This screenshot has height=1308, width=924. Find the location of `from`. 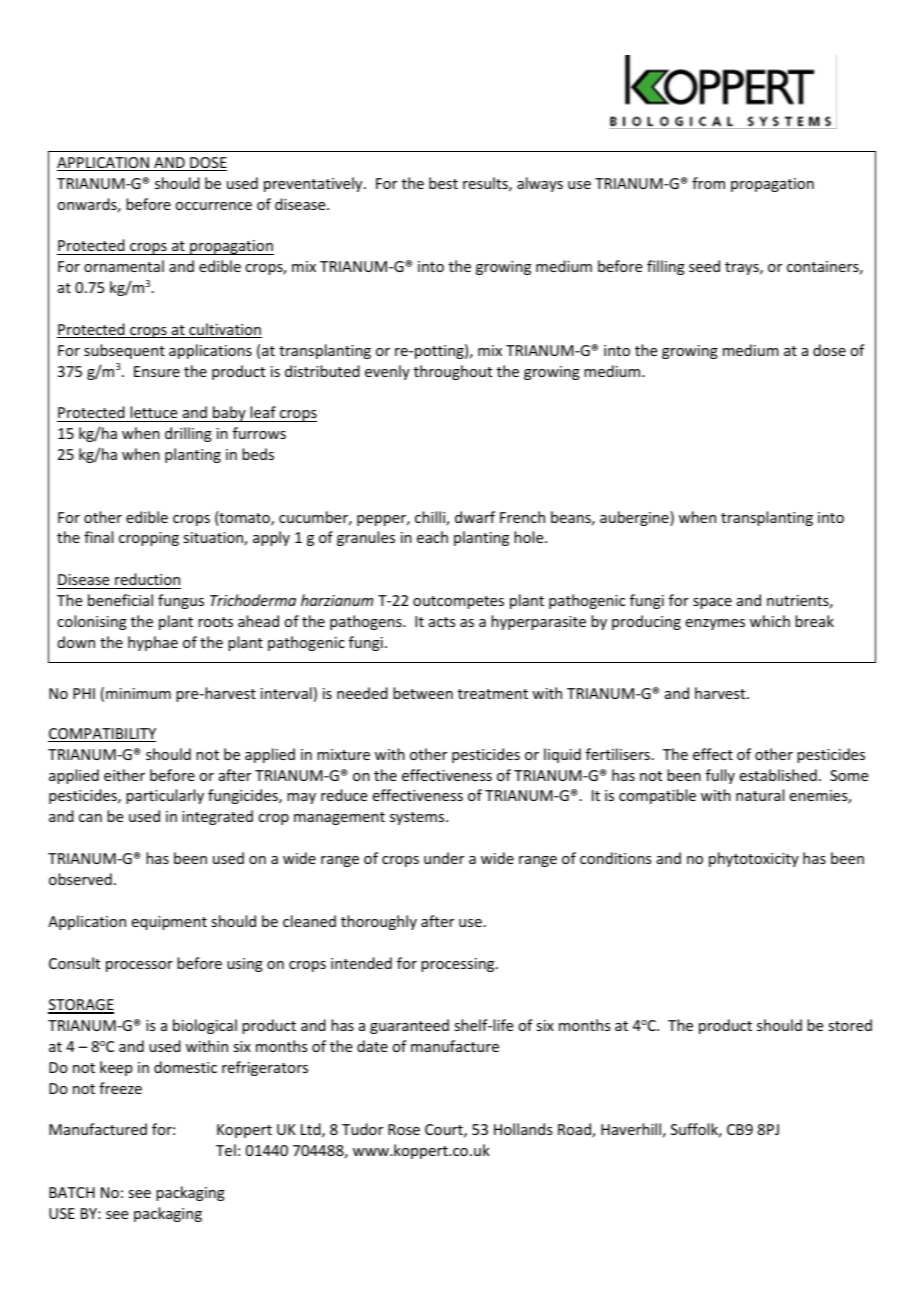

from is located at coordinates (708, 183).
